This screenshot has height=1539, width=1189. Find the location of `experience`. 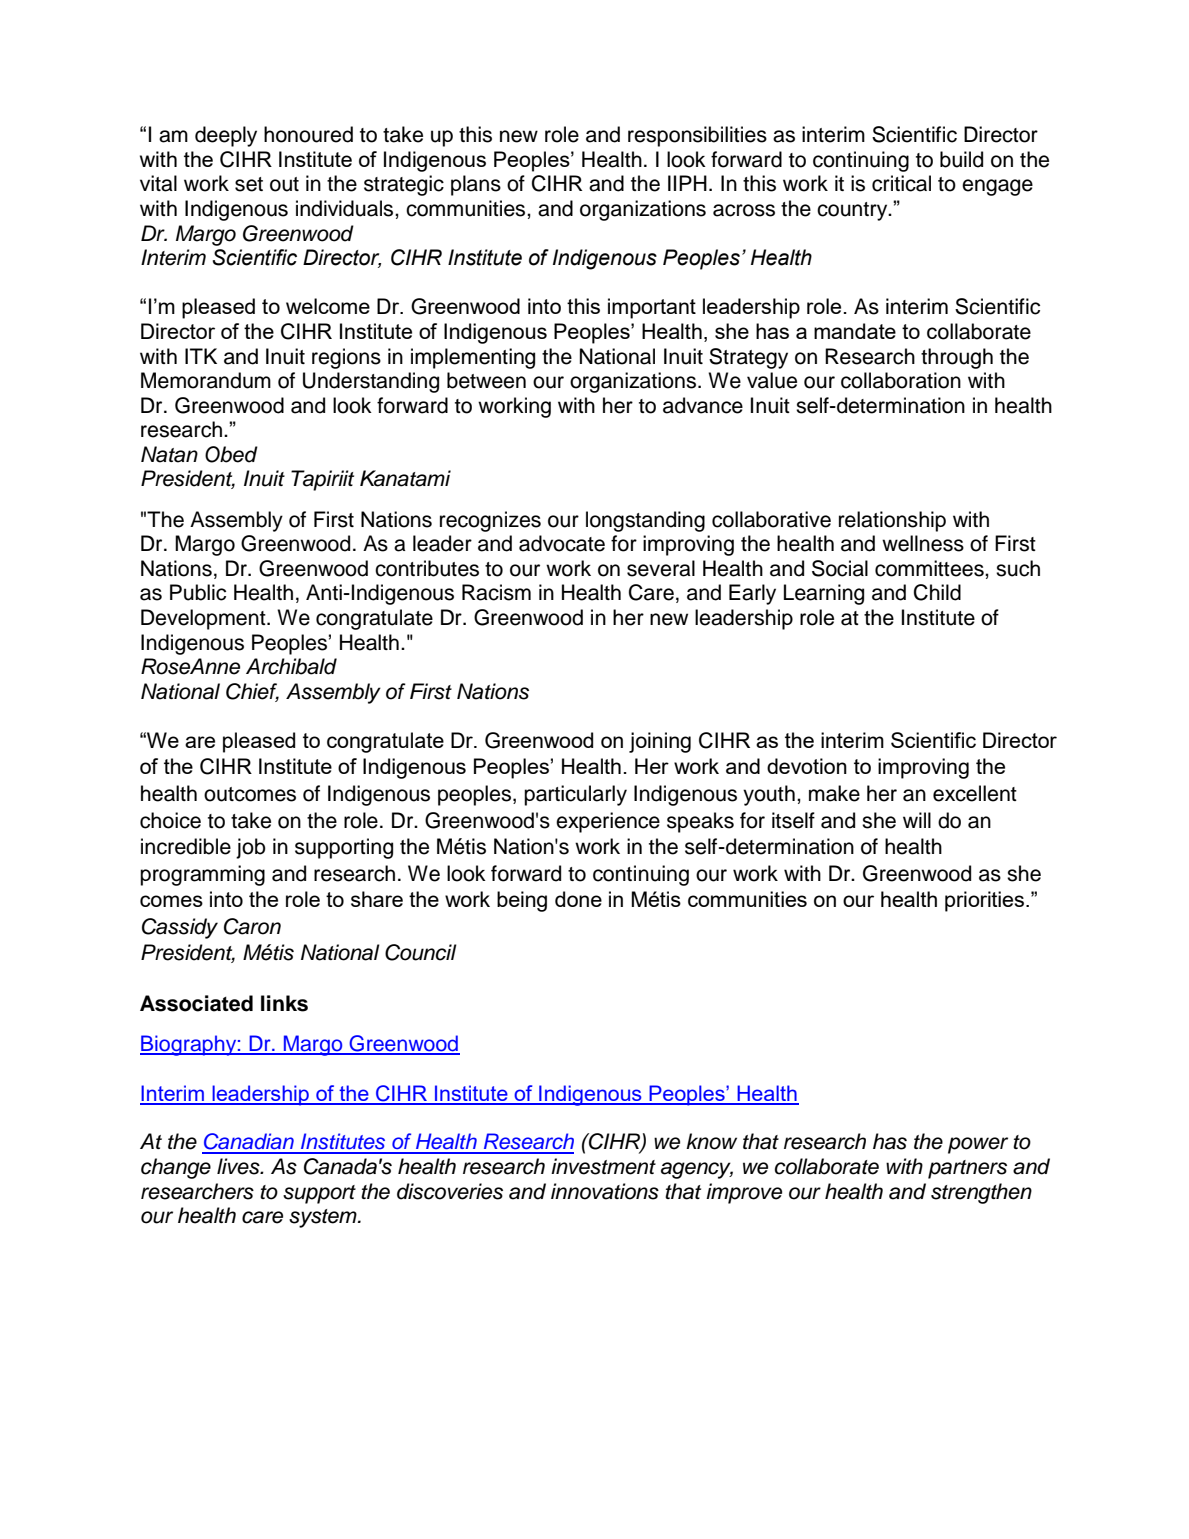

experience is located at coordinates (608, 822).
